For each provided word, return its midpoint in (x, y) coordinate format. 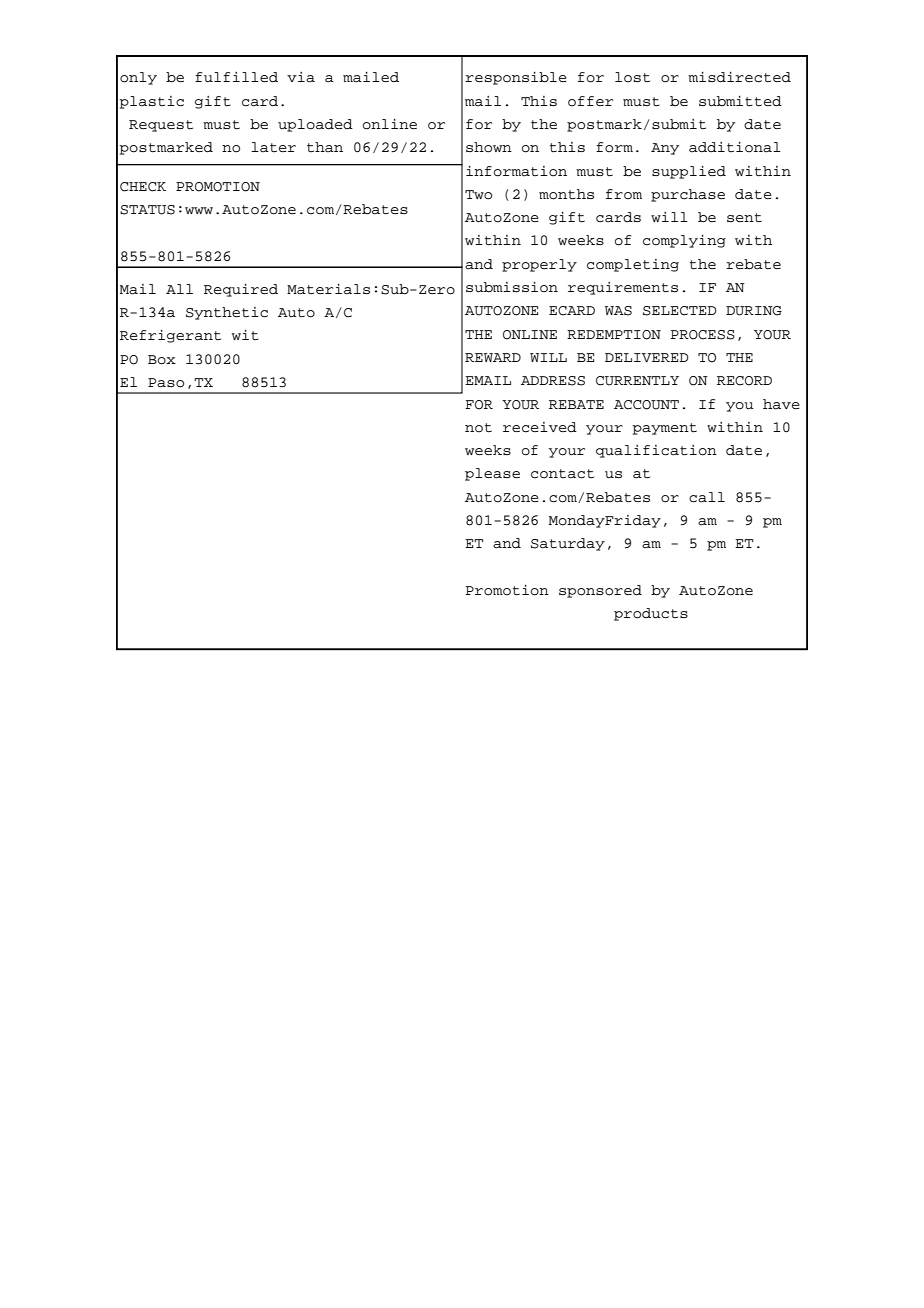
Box (162, 360)
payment (664, 429)
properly (539, 265)
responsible (516, 78)
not (478, 428)
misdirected (739, 77)
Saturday (568, 544)
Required (241, 290)
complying (684, 241)
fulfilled (236, 77)
